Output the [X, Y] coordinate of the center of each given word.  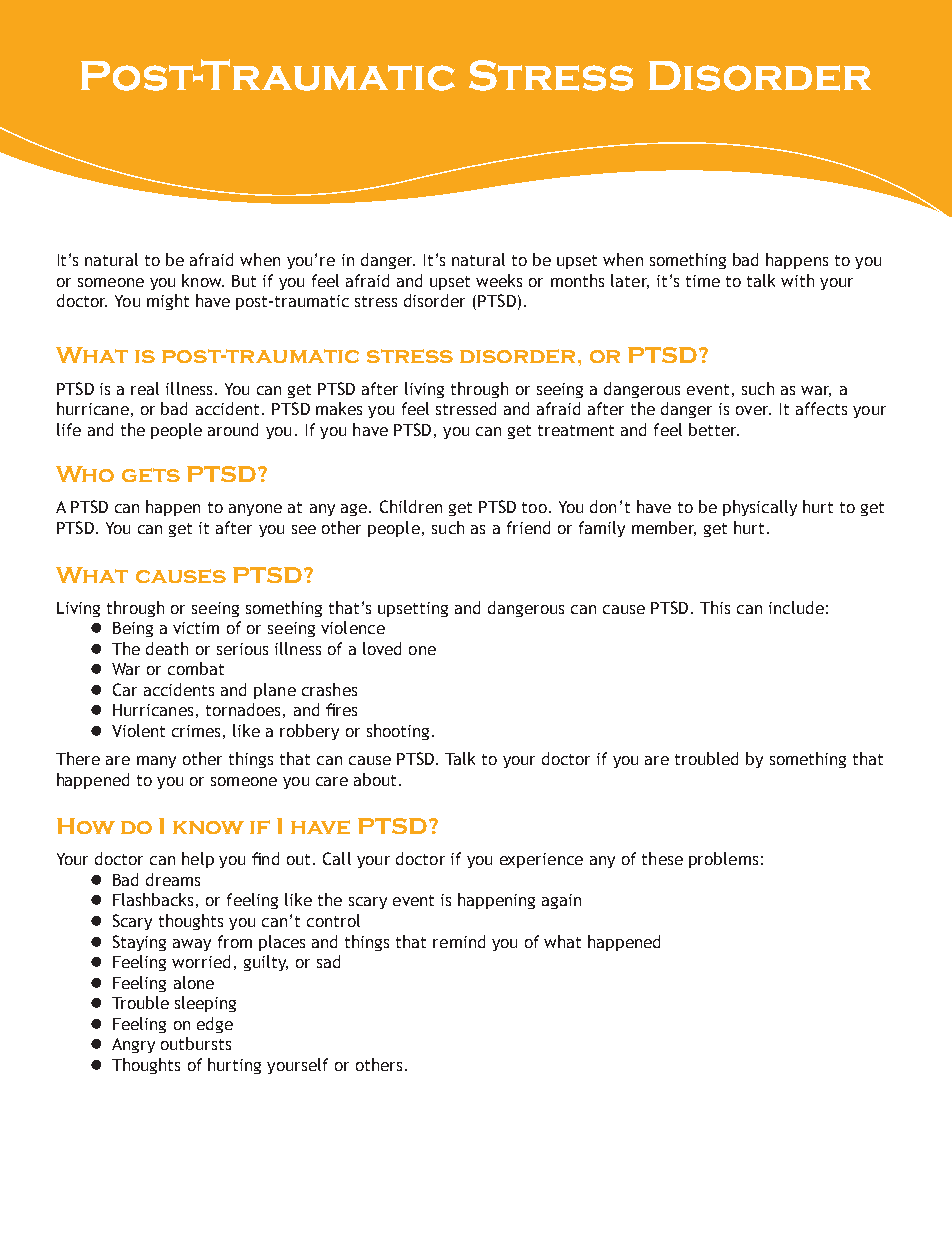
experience [541, 860]
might [168, 302]
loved [382, 648]
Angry [133, 1045]
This [715, 607]
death [167, 648]
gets [151, 475]
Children [411, 506]
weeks [499, 280]
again [561, 901]
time [703, 281]
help [198, 860]
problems [723, 860]
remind [459, 941]
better [714, 429]
